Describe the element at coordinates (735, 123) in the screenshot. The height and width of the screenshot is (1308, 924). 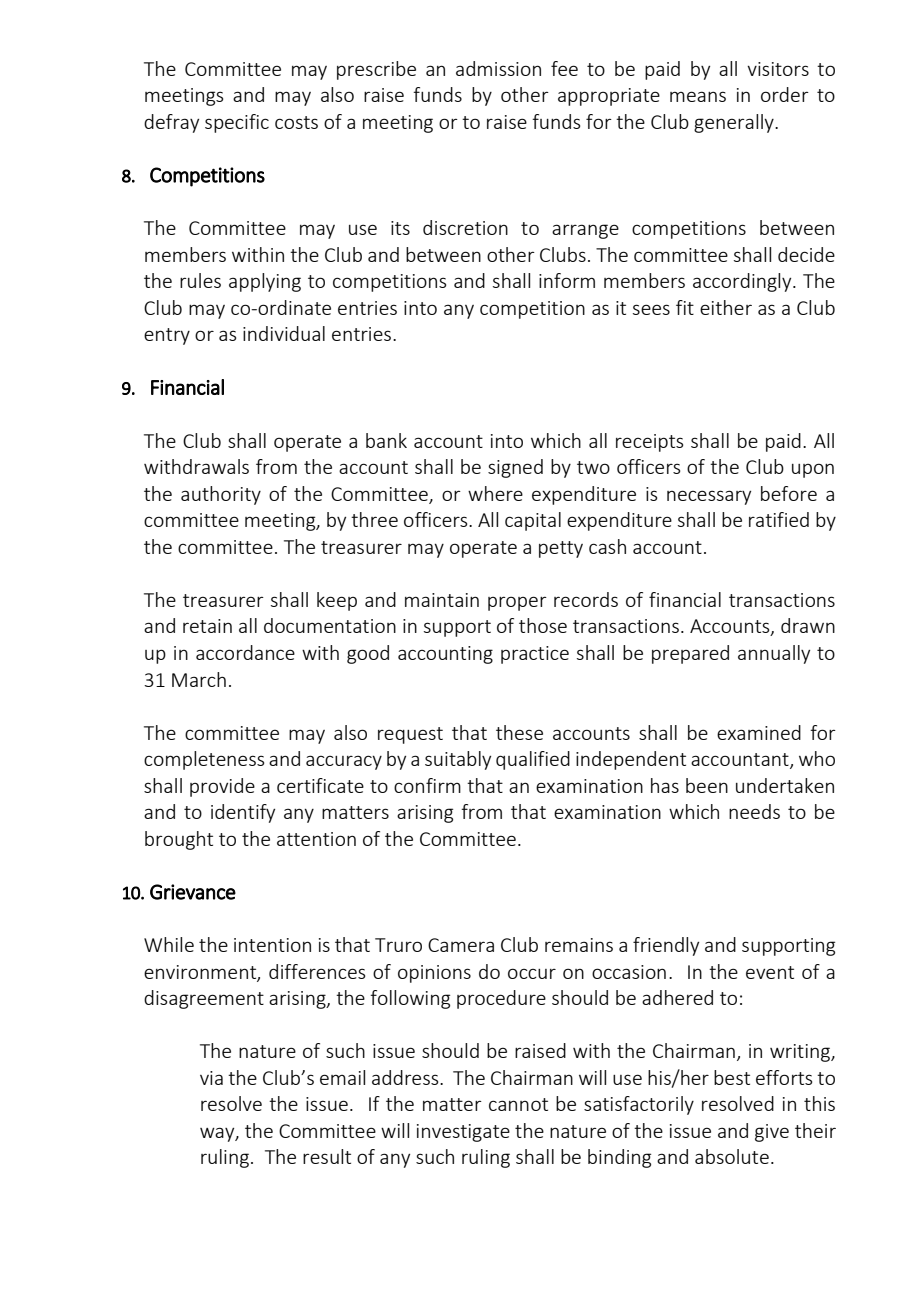
I see `generally` at that location.
